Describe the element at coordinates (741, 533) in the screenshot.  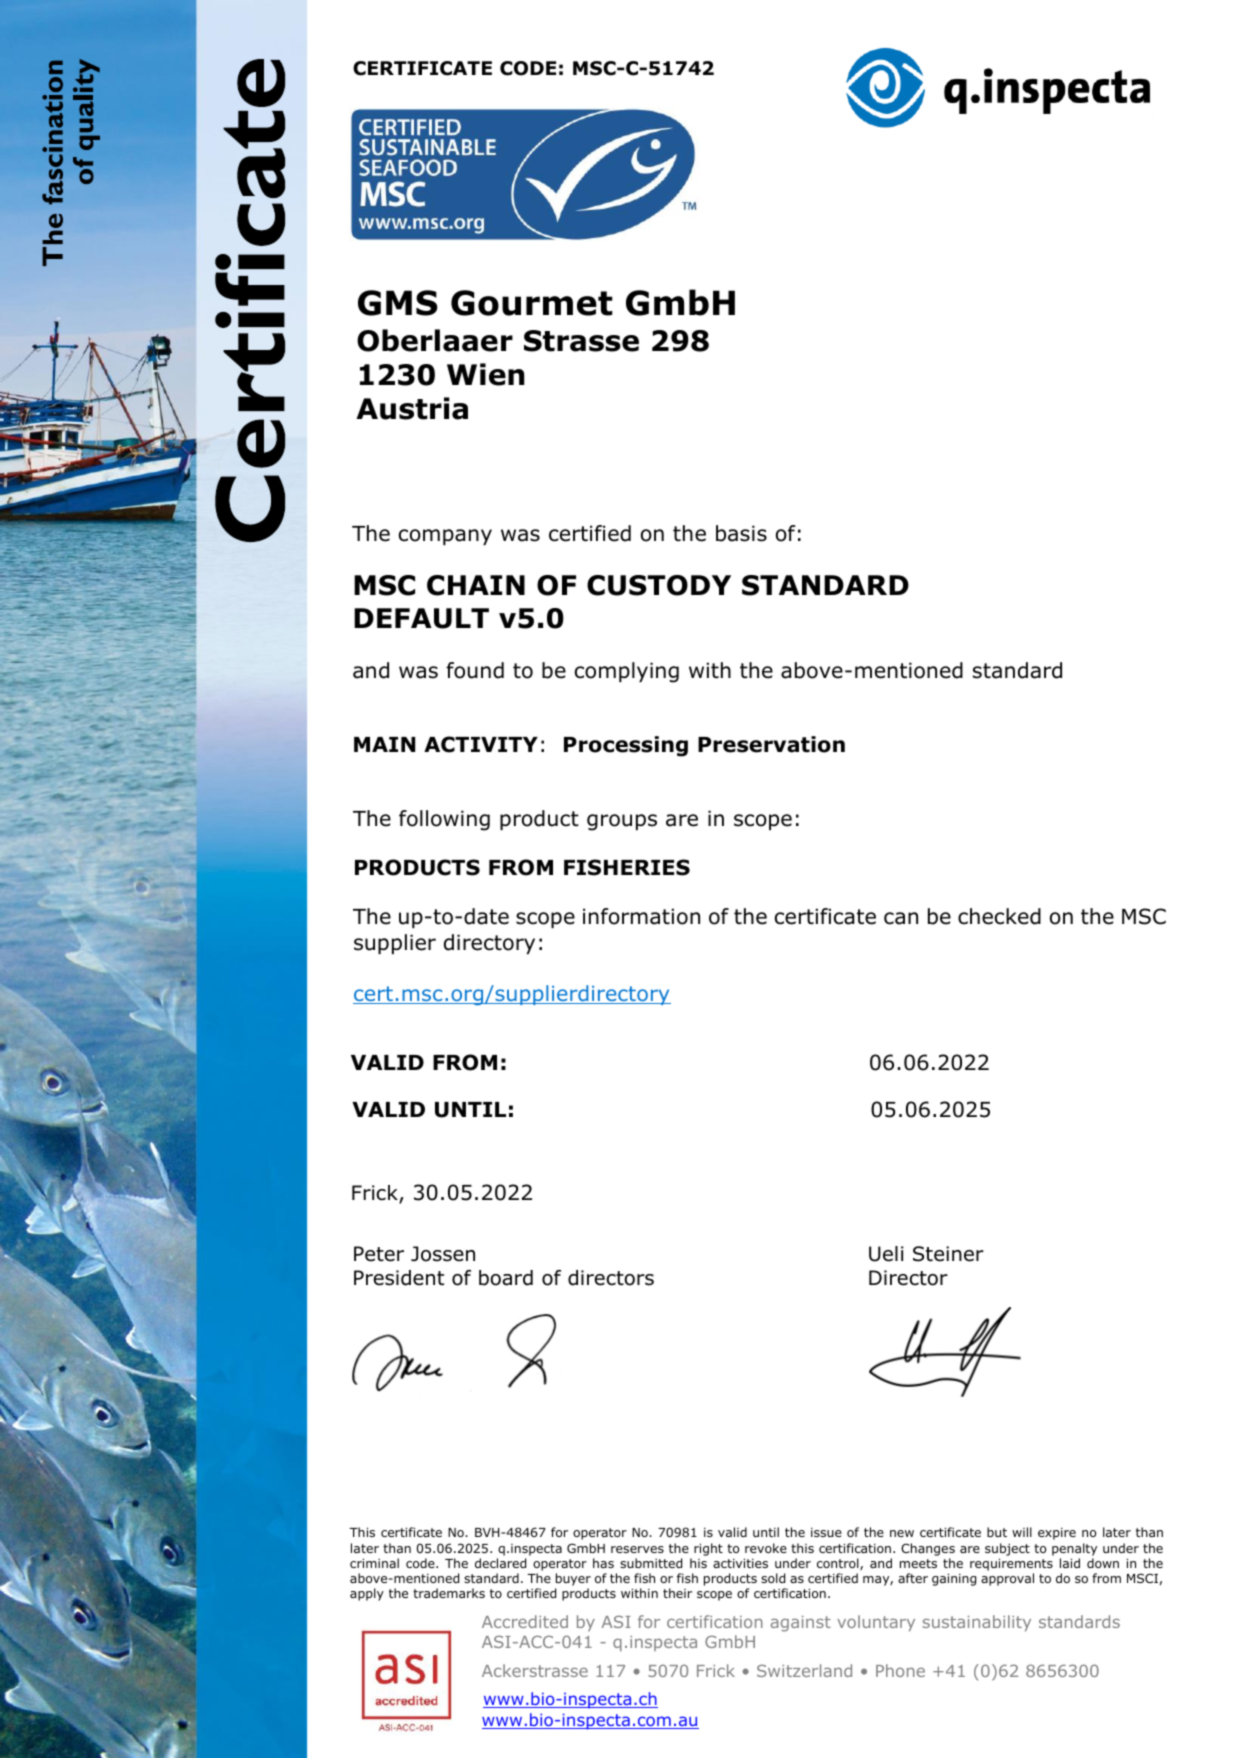
I see `basis` at that location.
